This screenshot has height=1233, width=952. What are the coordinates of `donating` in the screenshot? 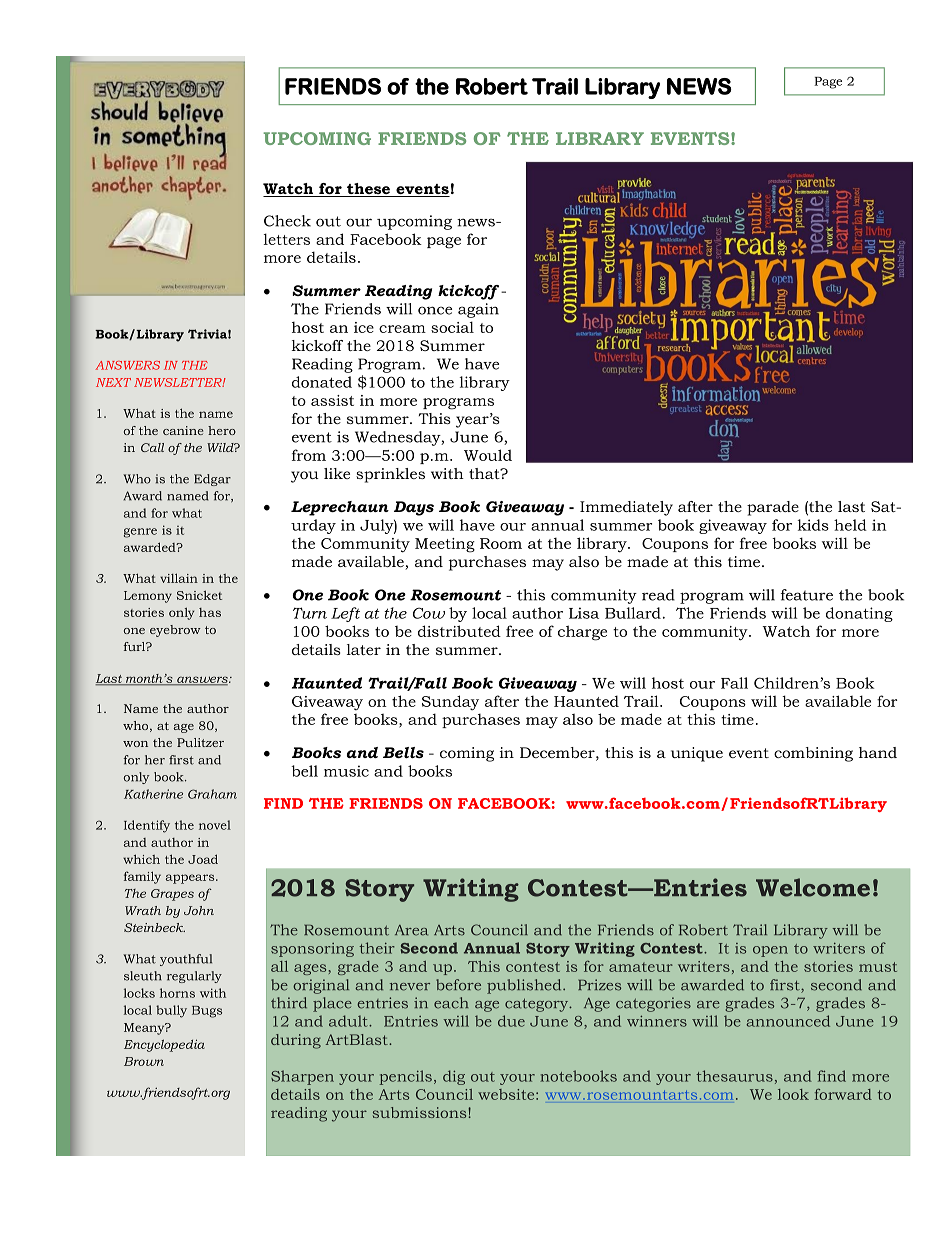 It's located at (859, 614).
